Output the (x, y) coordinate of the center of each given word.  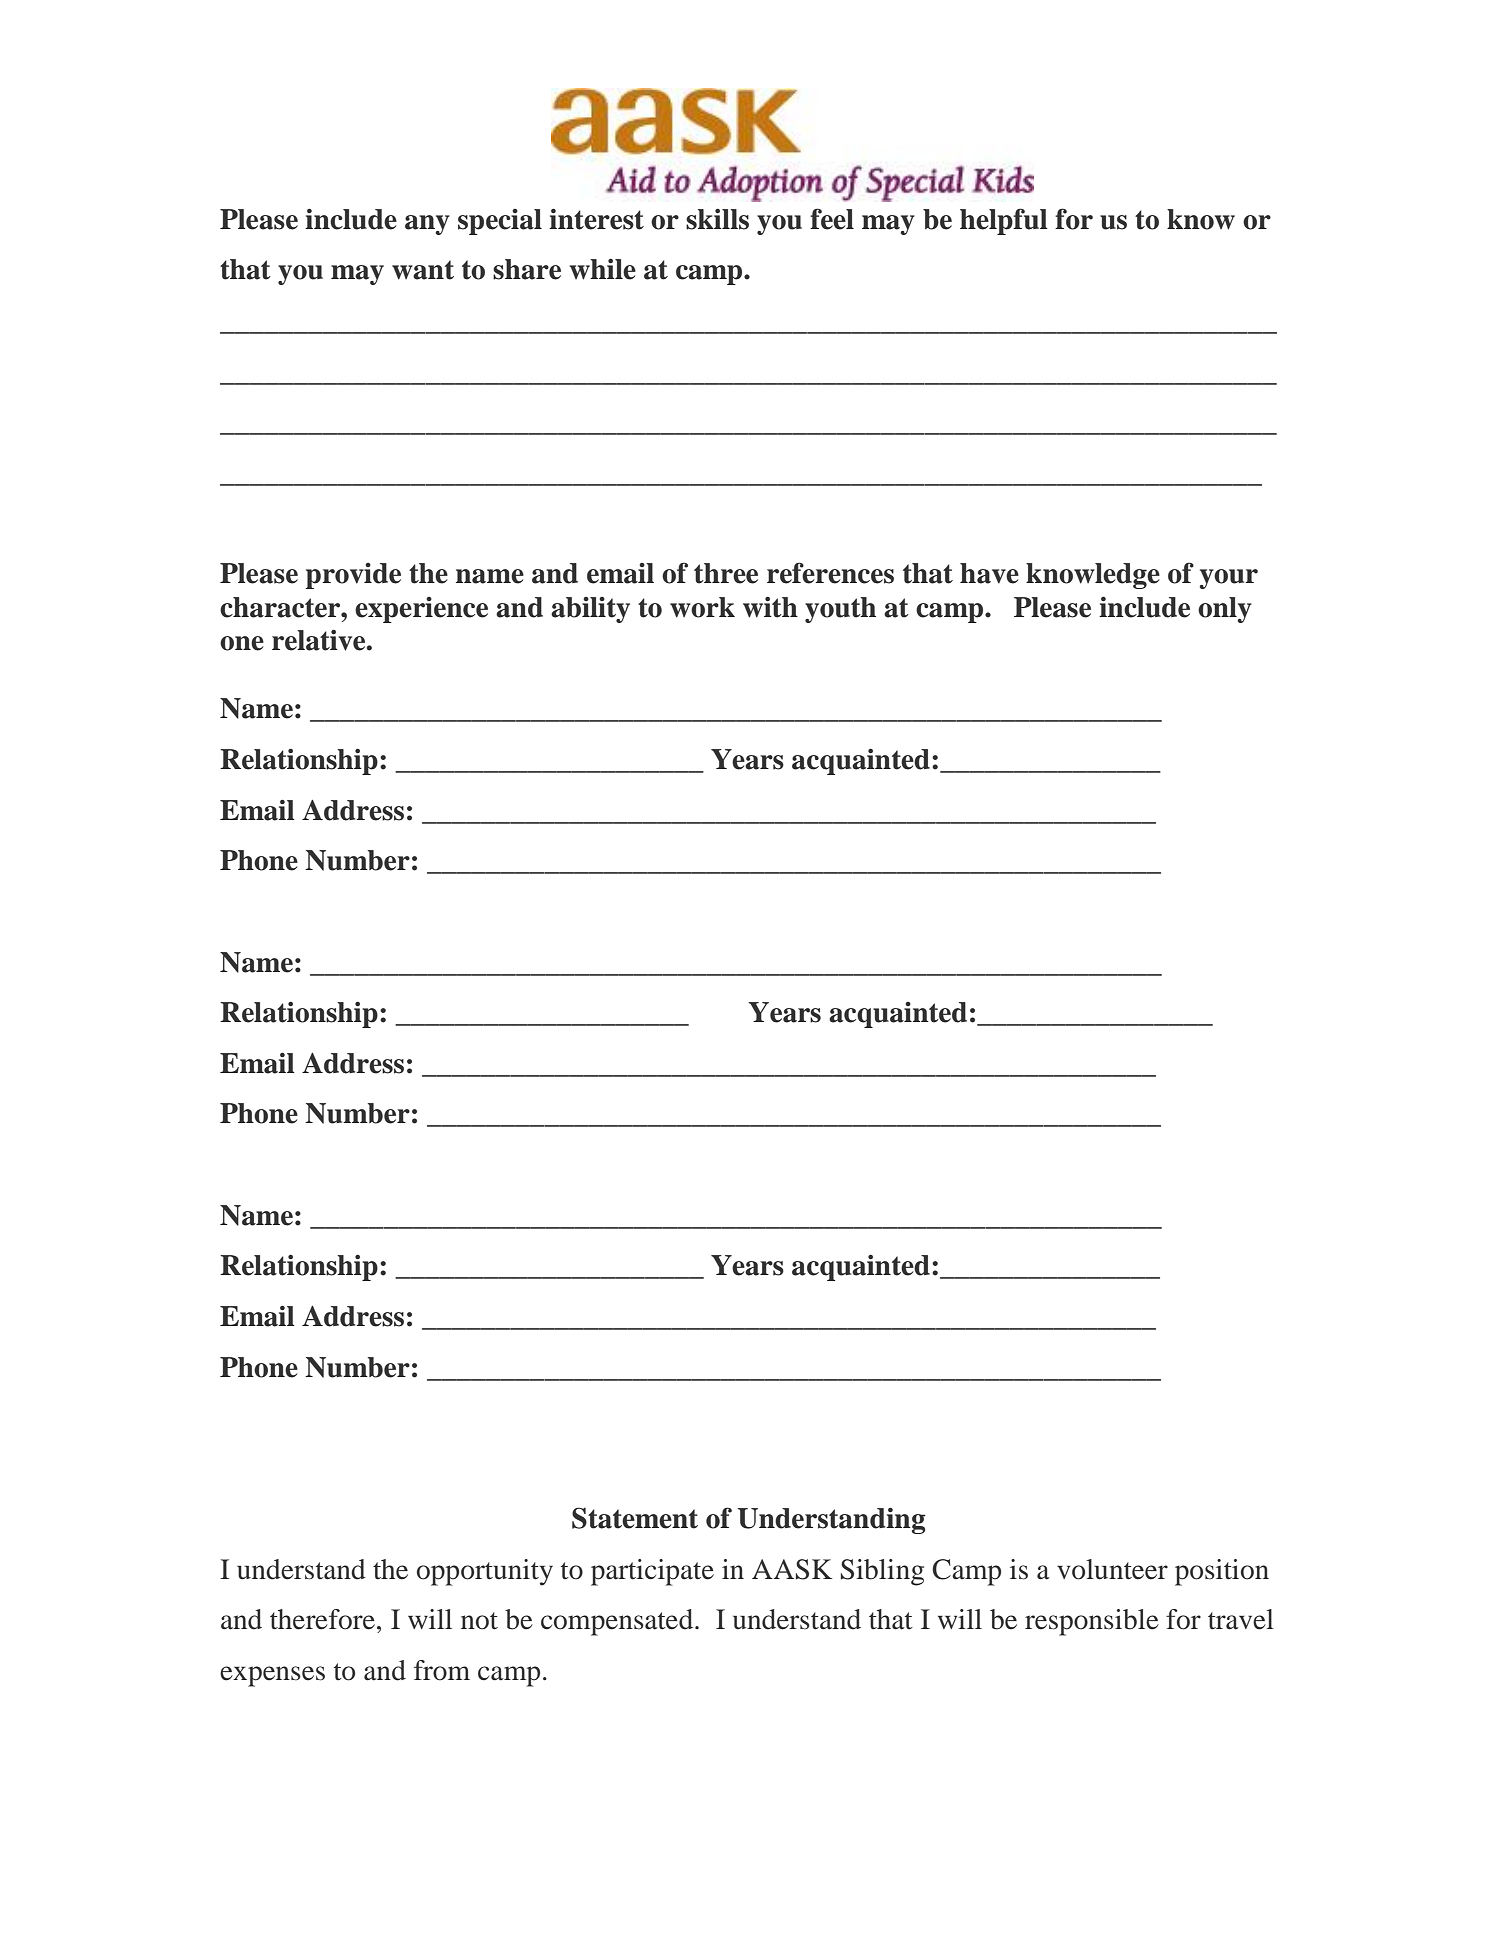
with (770, 607)
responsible (1092, 1622)
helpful (1004, 221)
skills (717, 219)
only (1225, 610)
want (423, 270)
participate (652, 1572)
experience (421, 610)
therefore (322, 1619)
